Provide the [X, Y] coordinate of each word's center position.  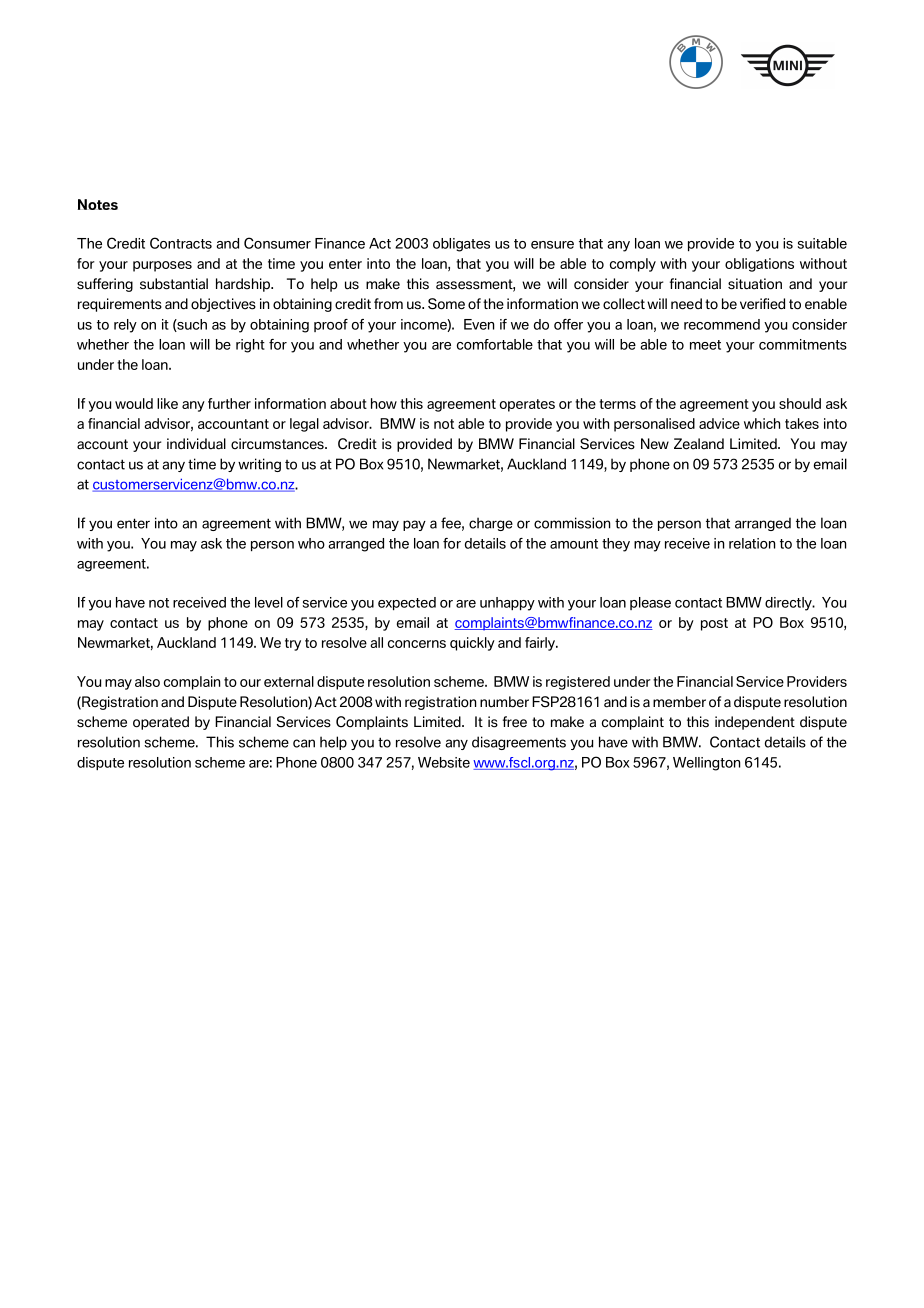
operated [161, 723]
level [269, 602]
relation [752, 543]
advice [719, 423]
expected [407, 603]
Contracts [181, 243]
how [384, 403]
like [167, 403]
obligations [759, 265]
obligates [461, 245]
